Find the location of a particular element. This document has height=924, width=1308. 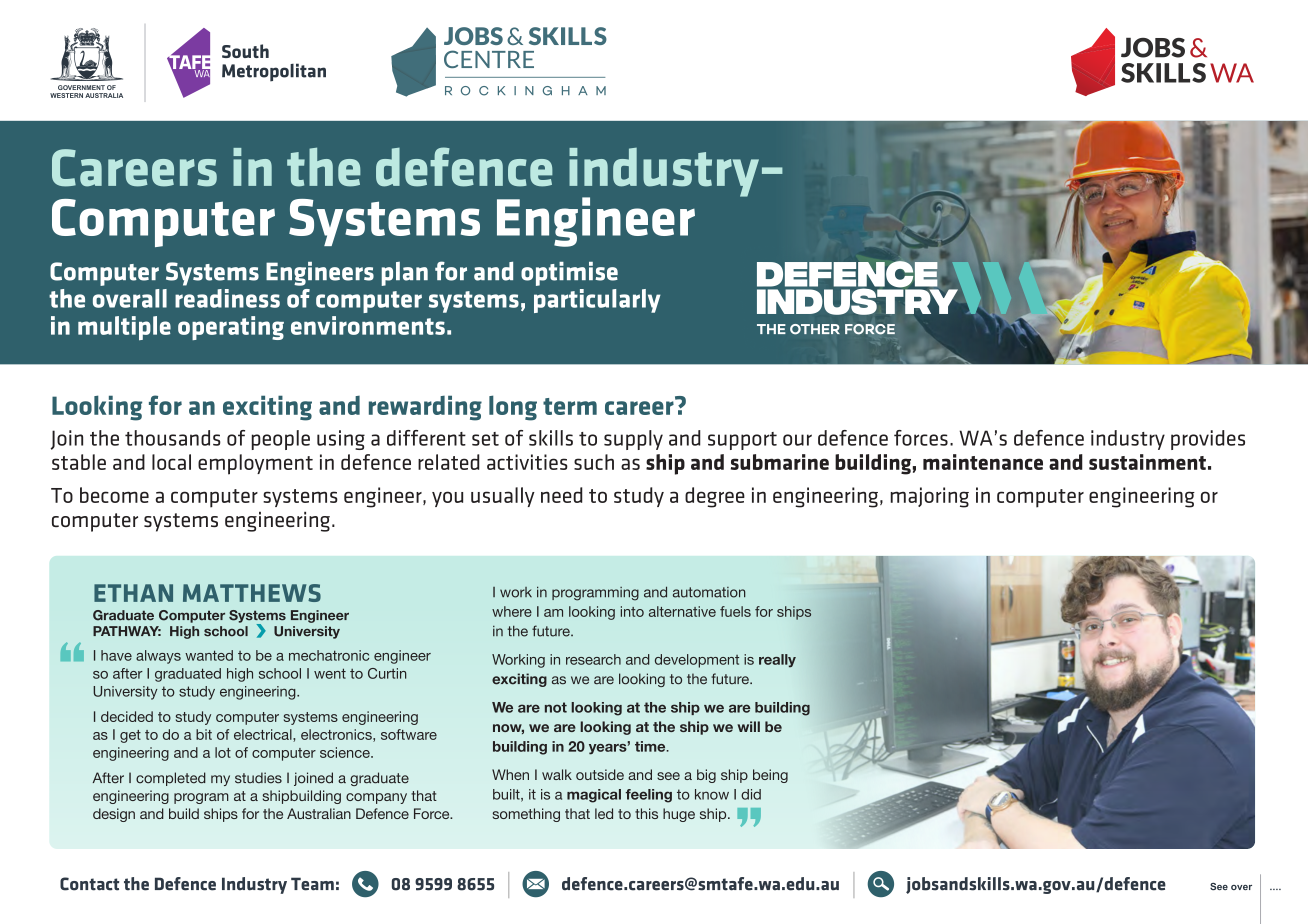

majoring is located at coordinates (929, 497).
